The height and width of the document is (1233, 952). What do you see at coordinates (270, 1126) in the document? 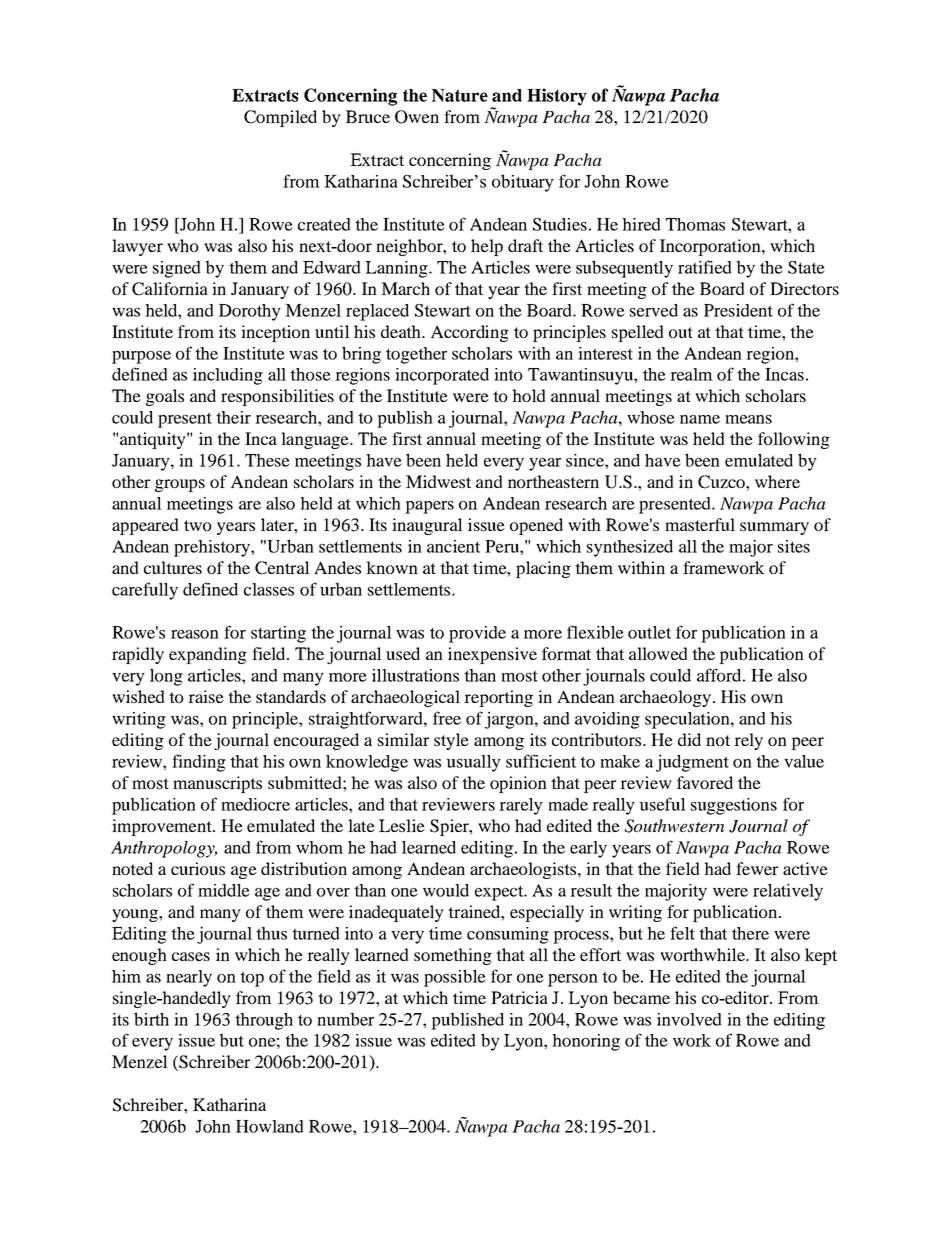
I see `Howland` at bounding box center [270, 1126].
